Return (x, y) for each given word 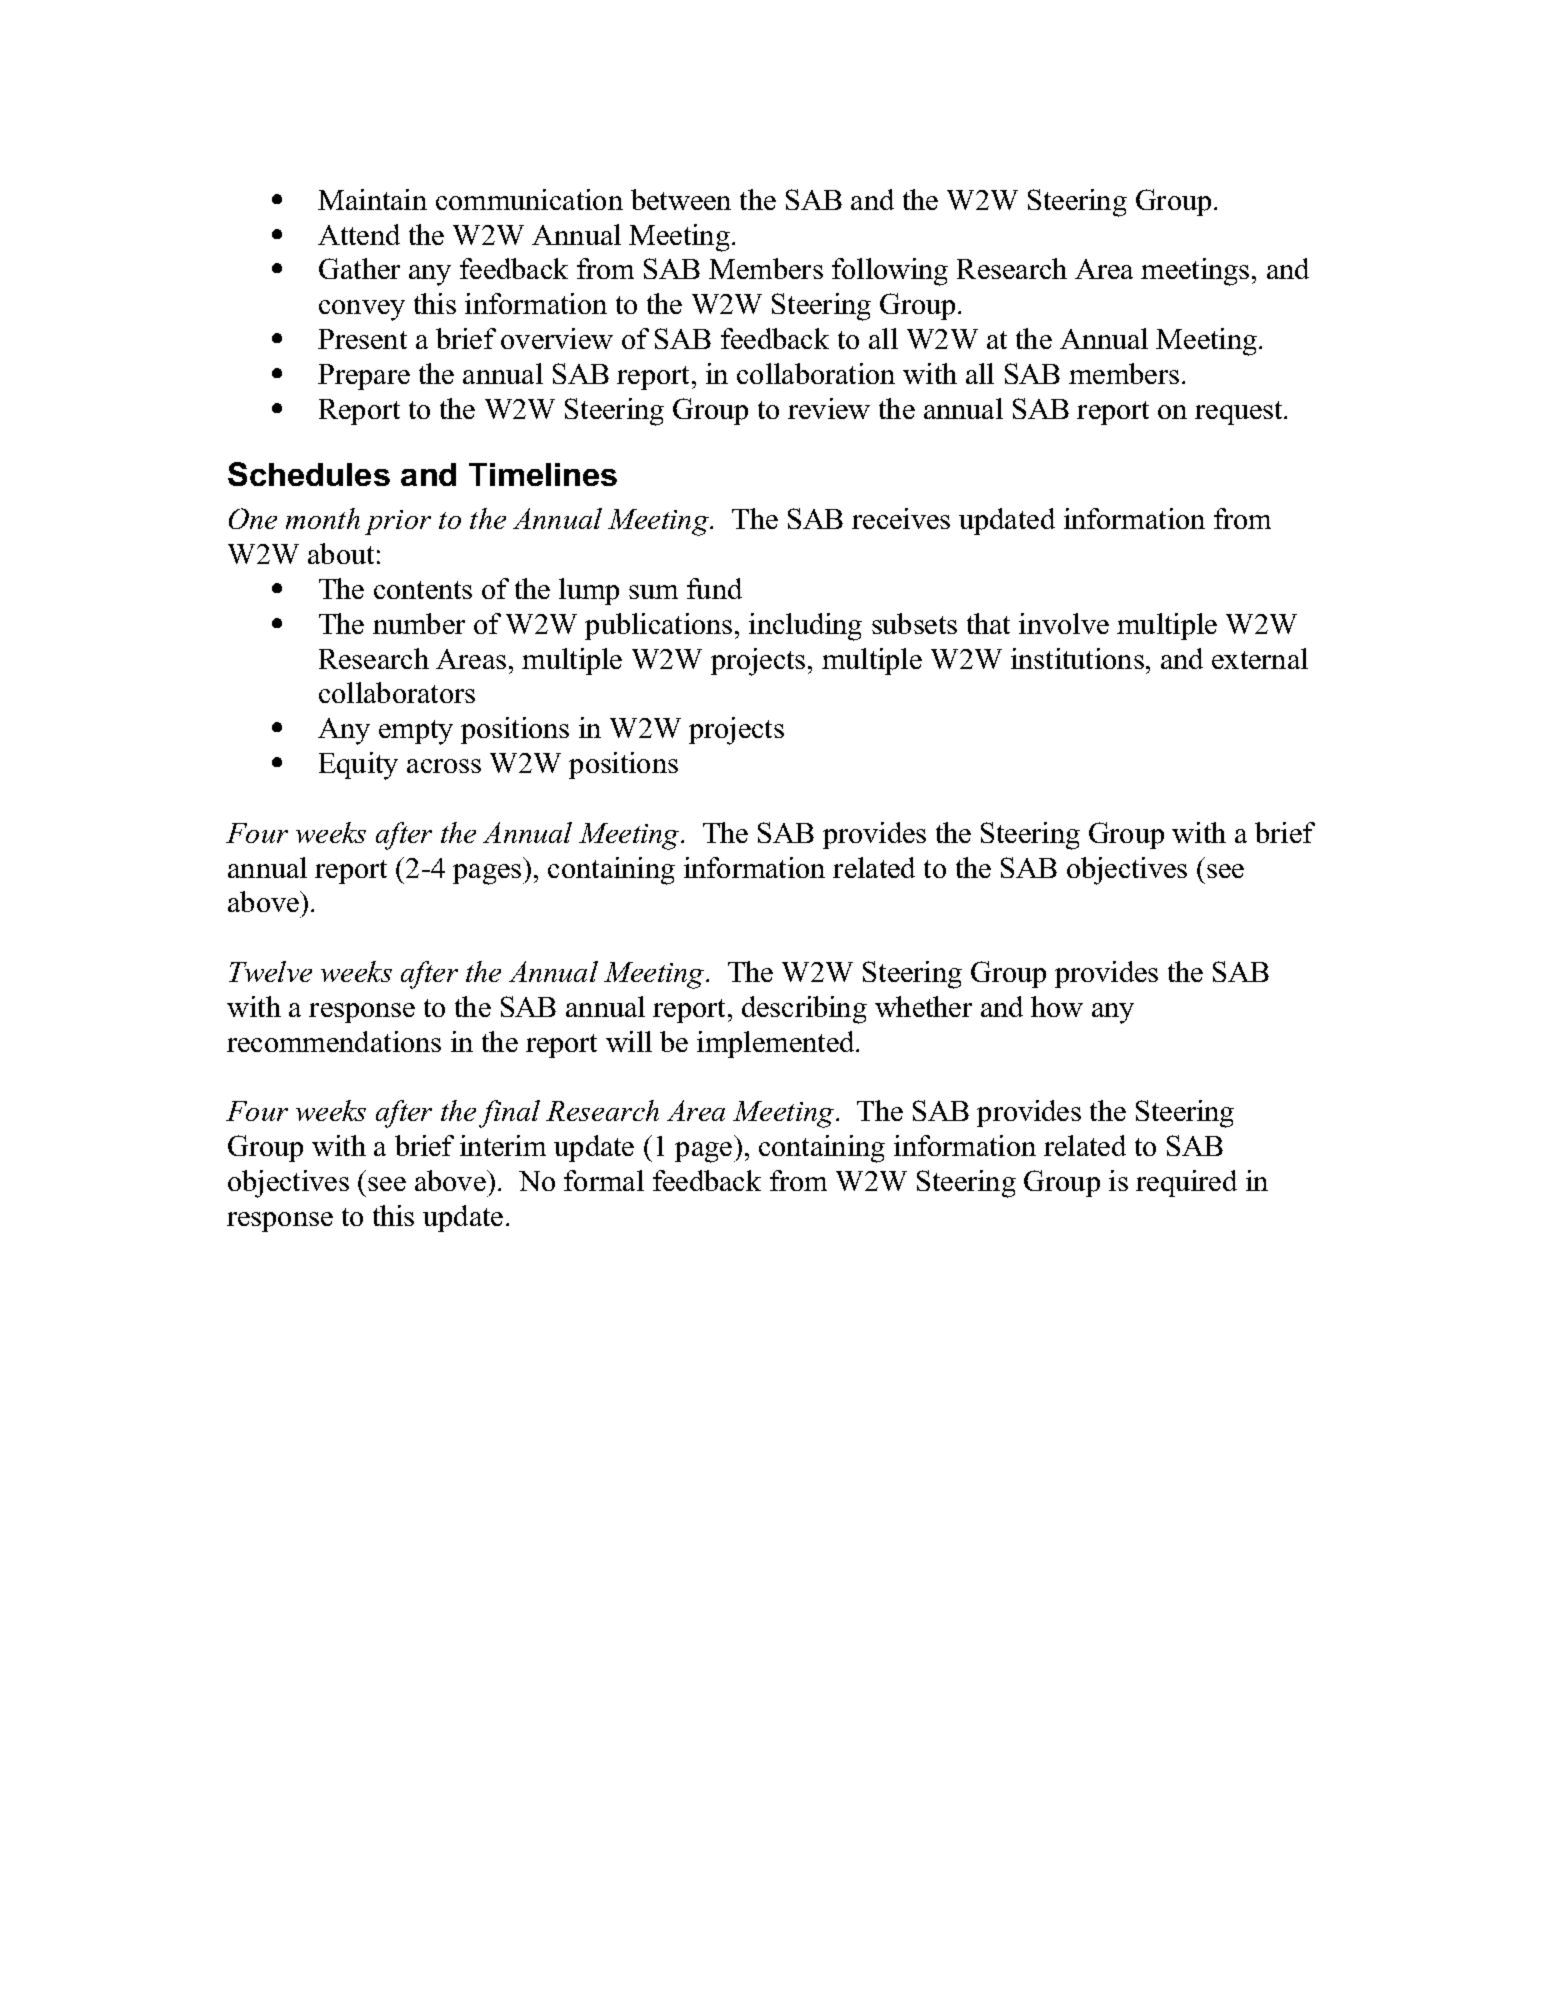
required (1186, 1183)
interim (503, 1145)
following (890, 272)
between (681, 199)
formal (604, 1180)
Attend (359, 234)
